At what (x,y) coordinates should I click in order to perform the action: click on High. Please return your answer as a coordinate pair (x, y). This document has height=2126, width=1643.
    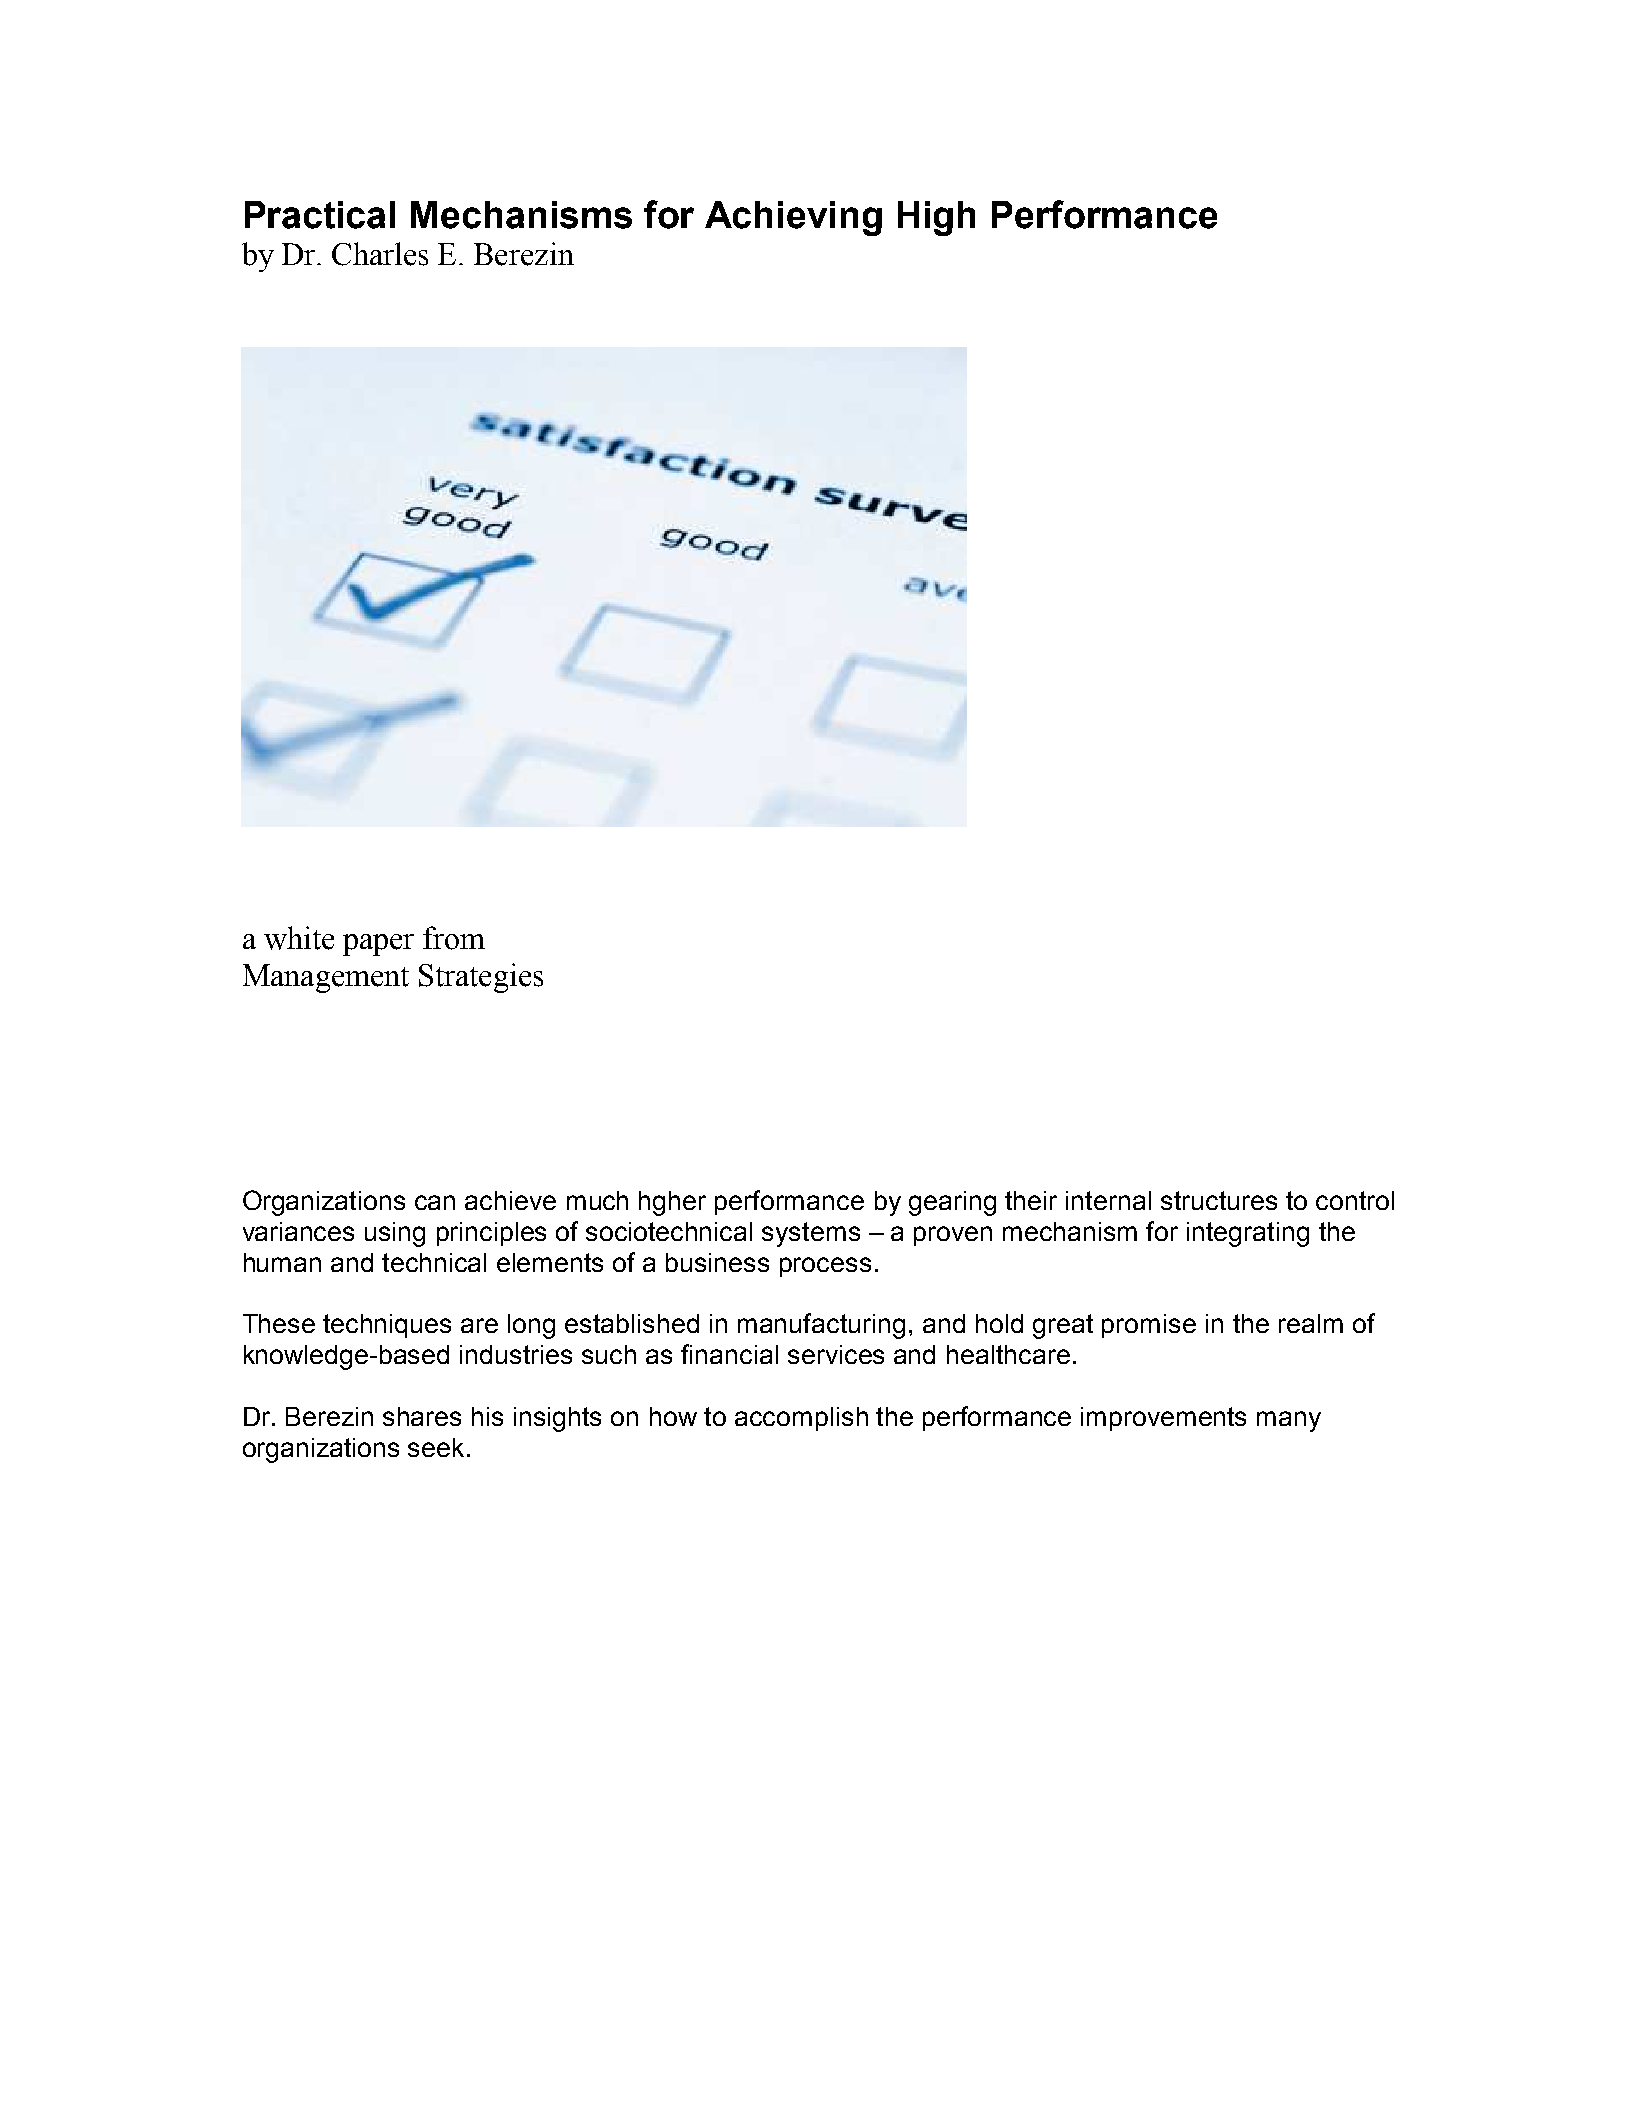
    Looking at the image, I should click on (936, 218).
